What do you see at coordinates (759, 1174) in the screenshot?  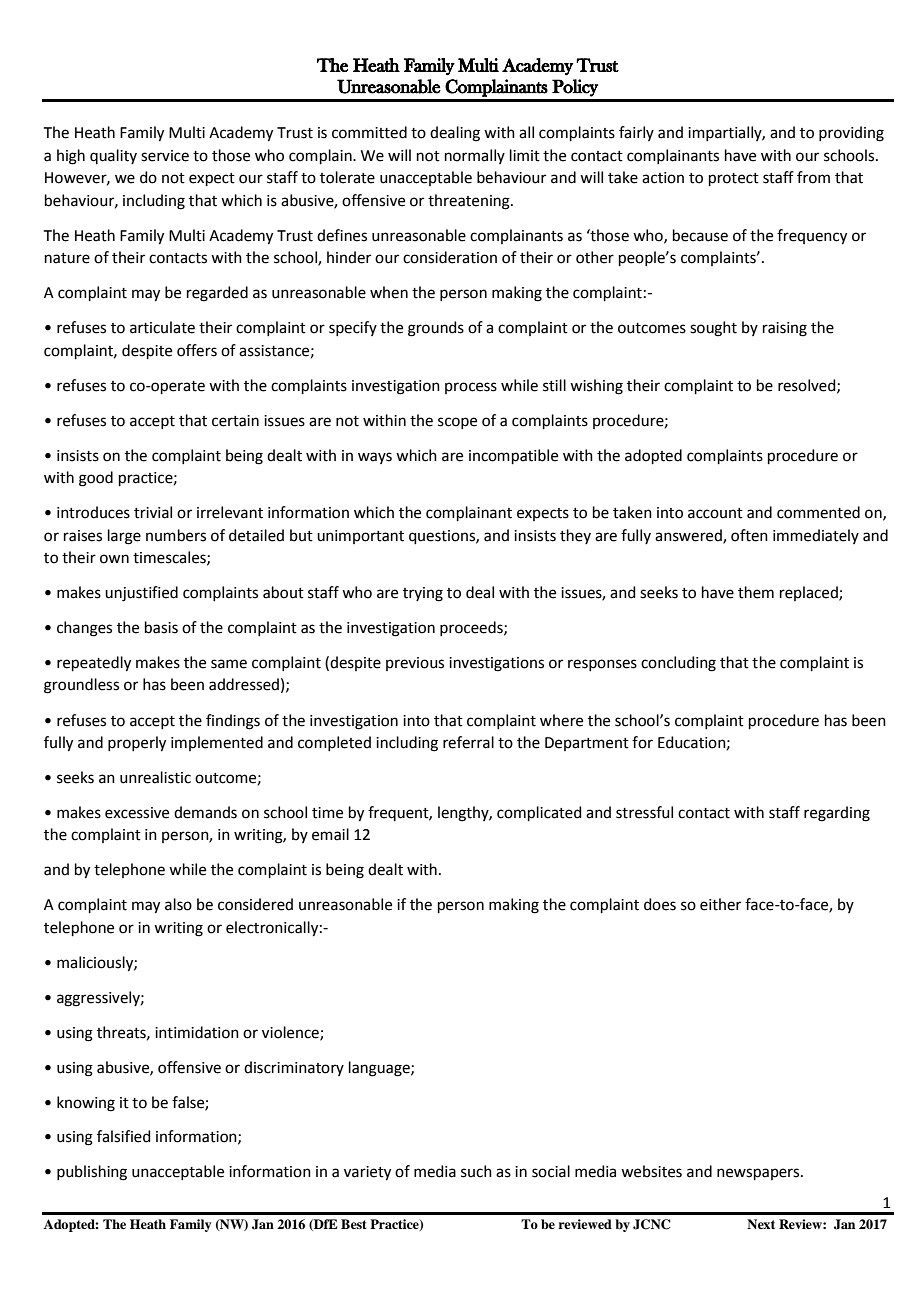 I see `newspapers` at bounding box center [759, 1174].
